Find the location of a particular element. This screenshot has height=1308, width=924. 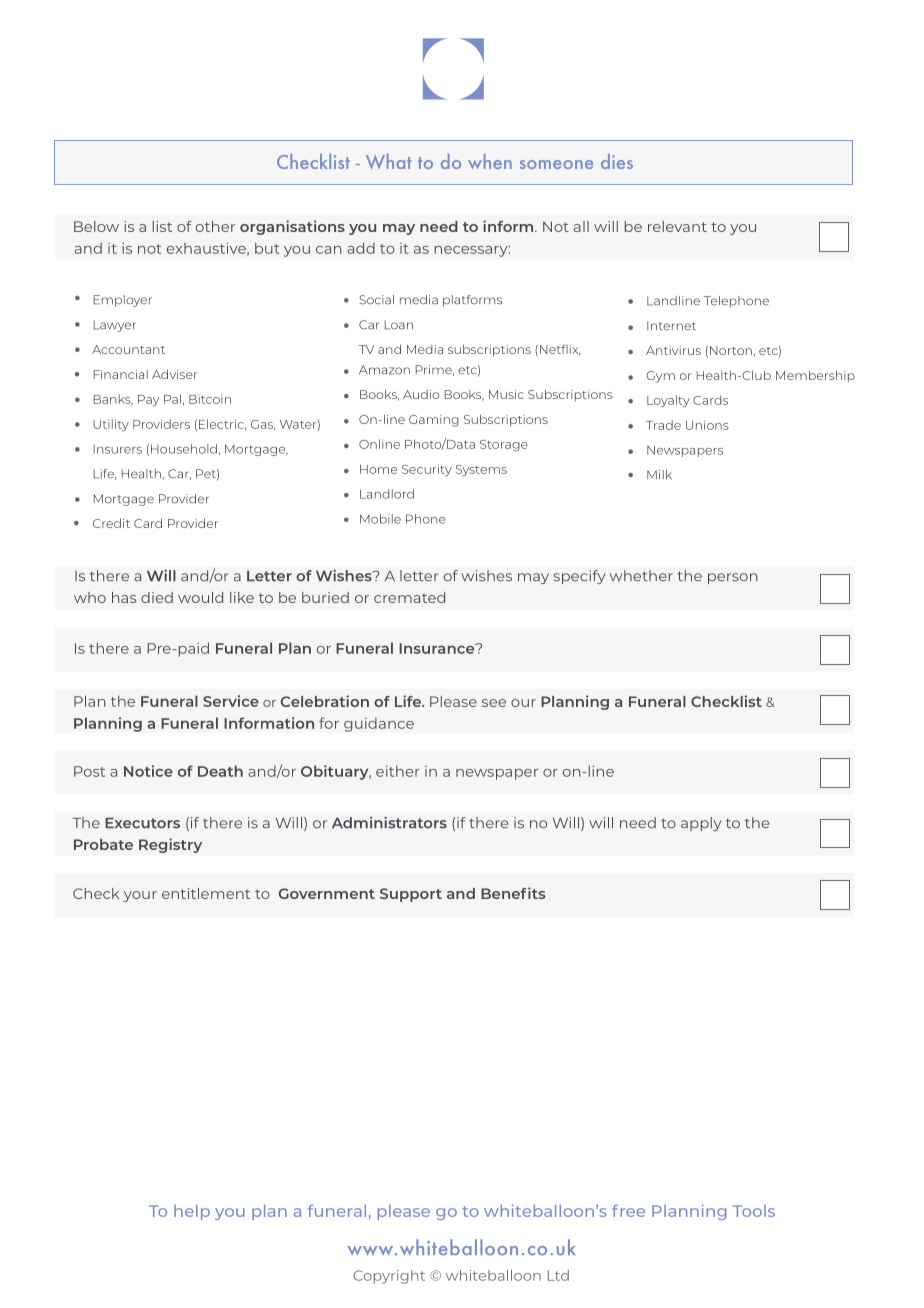

Benefits is located at coordinates (513, 893).
